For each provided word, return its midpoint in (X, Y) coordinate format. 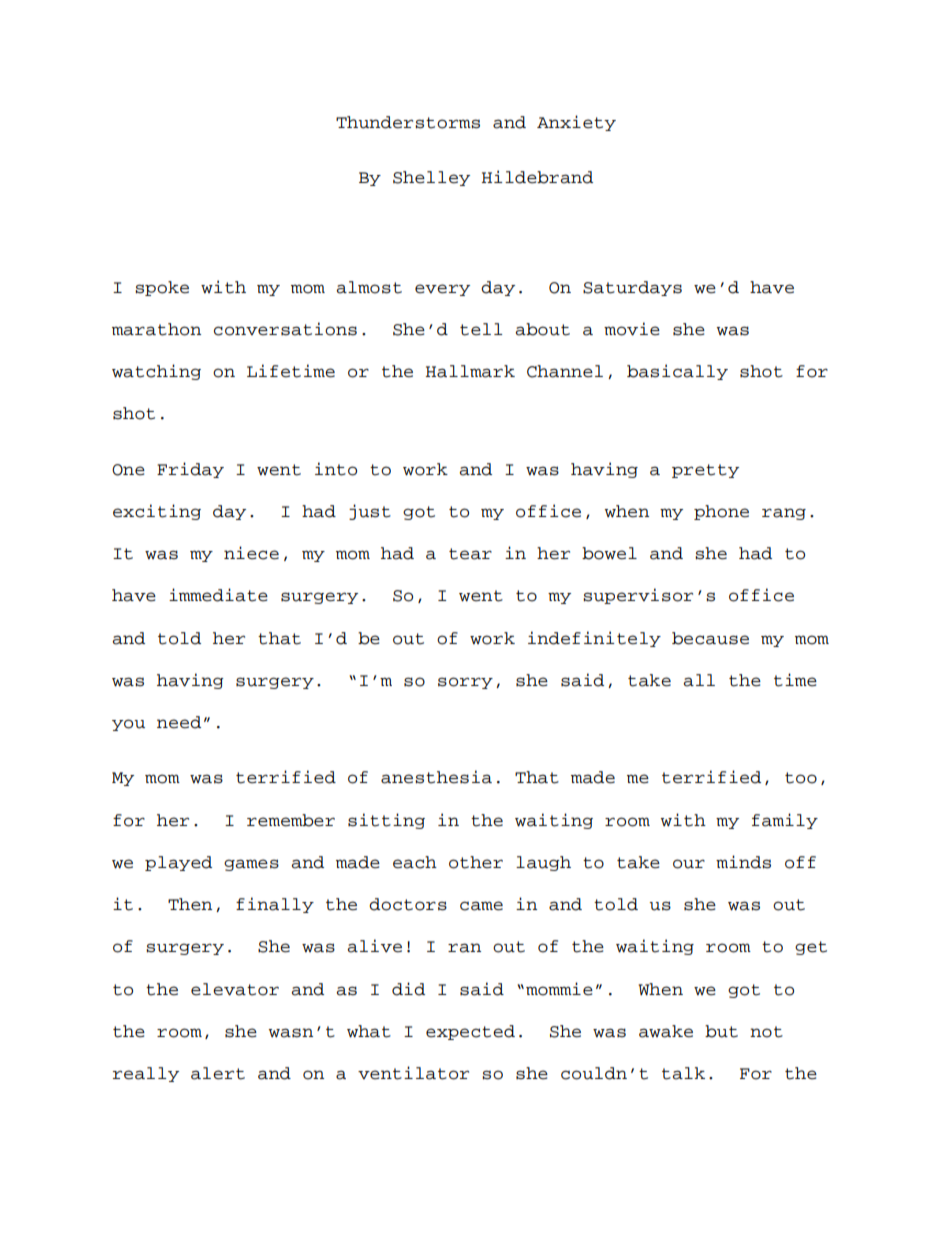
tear (470, 554)
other (476, 862)
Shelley (431, 178)
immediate (218, 595)
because (710, 638)
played (178, 863)
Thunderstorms (408, 122)
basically (677, 372)
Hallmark (470, 371)
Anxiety (576, 123)
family (785, 821)
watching (156, 372)
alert (218, 1073)
